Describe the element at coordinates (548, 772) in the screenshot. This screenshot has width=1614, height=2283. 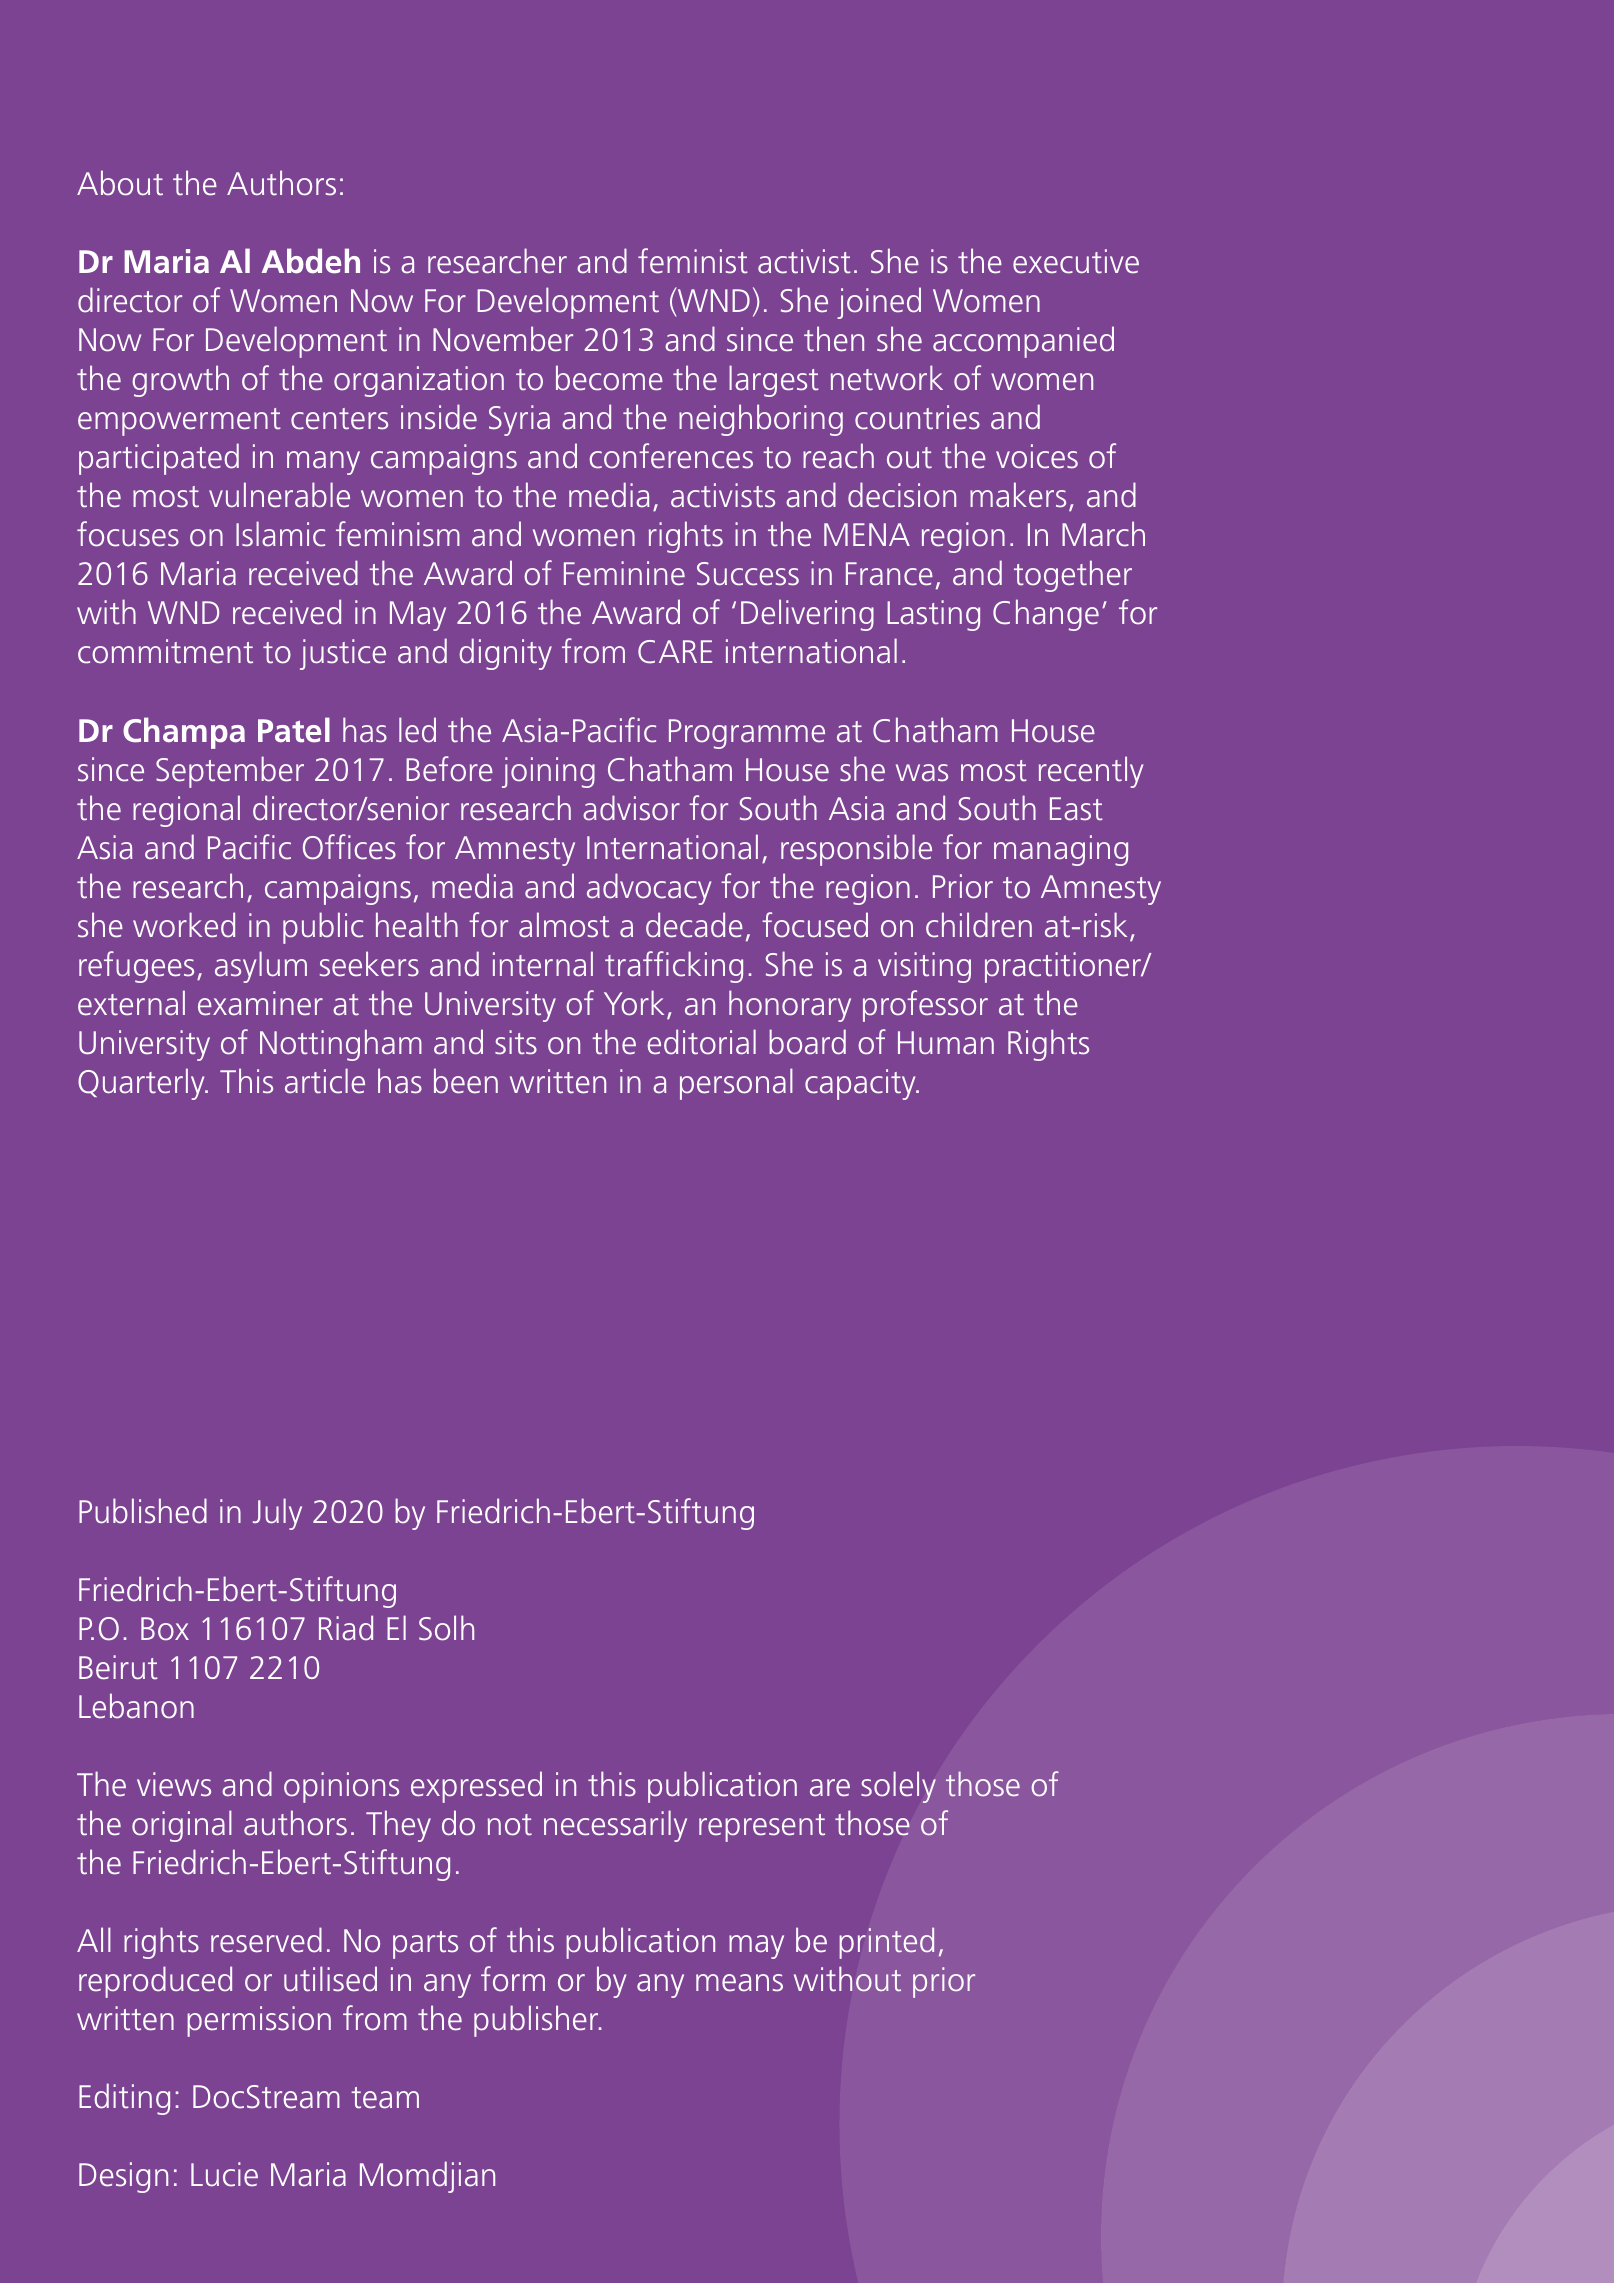
I see `joining` at that location.
